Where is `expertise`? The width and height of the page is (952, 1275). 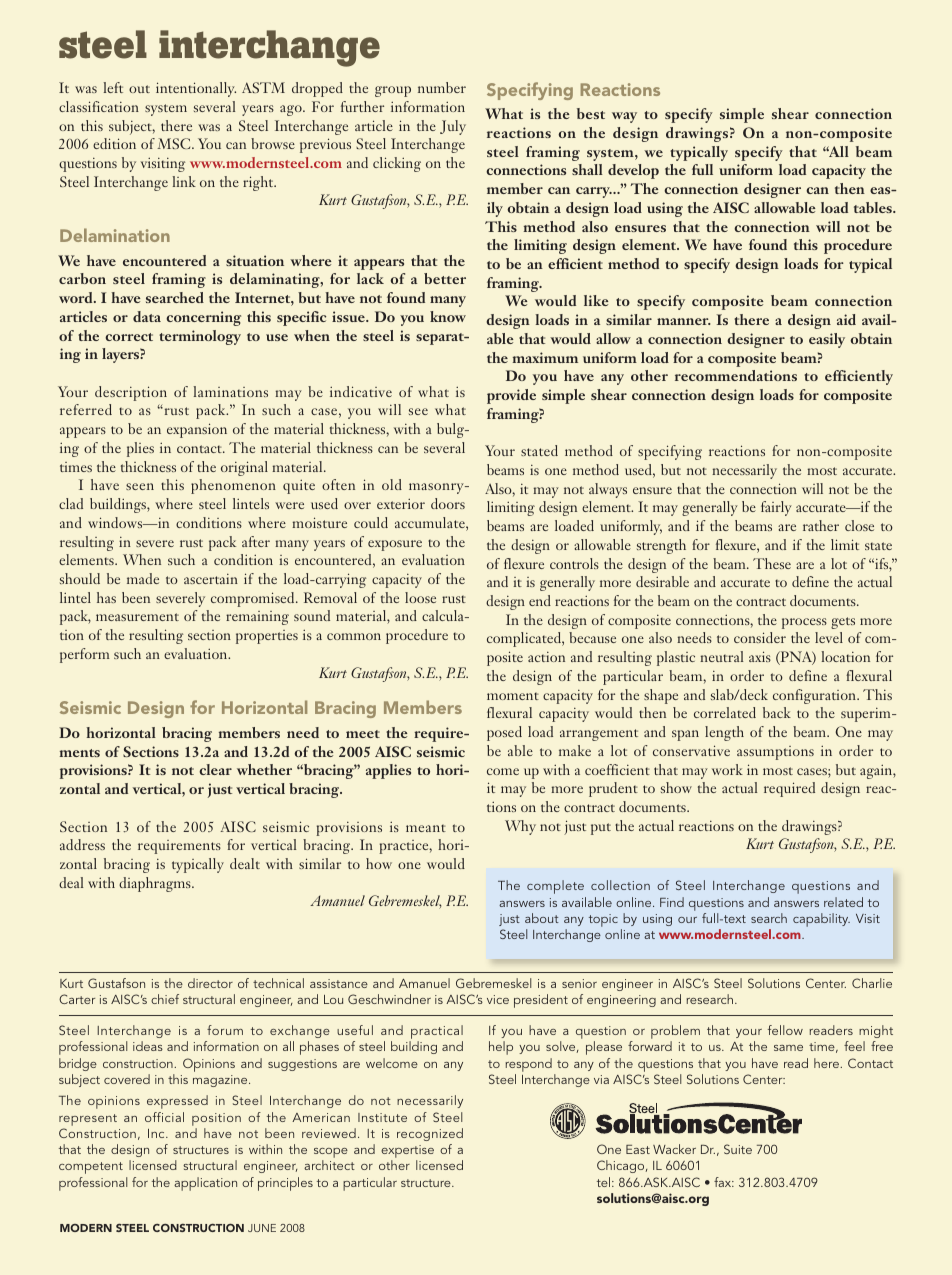 expertise is located at coordinates (407, 1153).
